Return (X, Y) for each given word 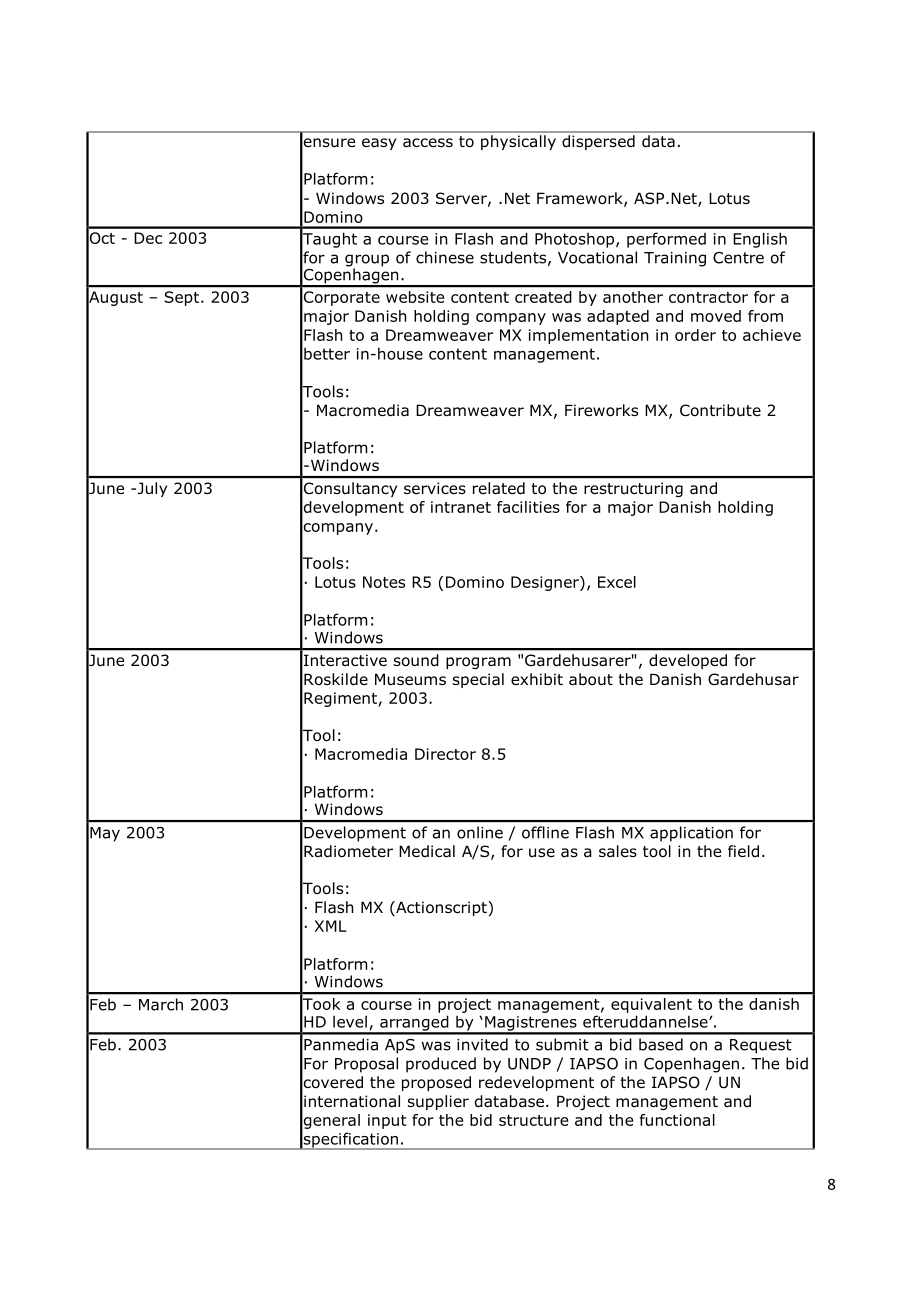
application (691, 834)
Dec (148, 238)
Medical (427, 851)
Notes (384, 582)
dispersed (598, 142)
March (161, 1004)
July (151, 489)
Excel (617, 582)
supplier (438, 1102)
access (428, 142)
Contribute (720, 410)
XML (331, 926)
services (435, 488)
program (478, 663)
